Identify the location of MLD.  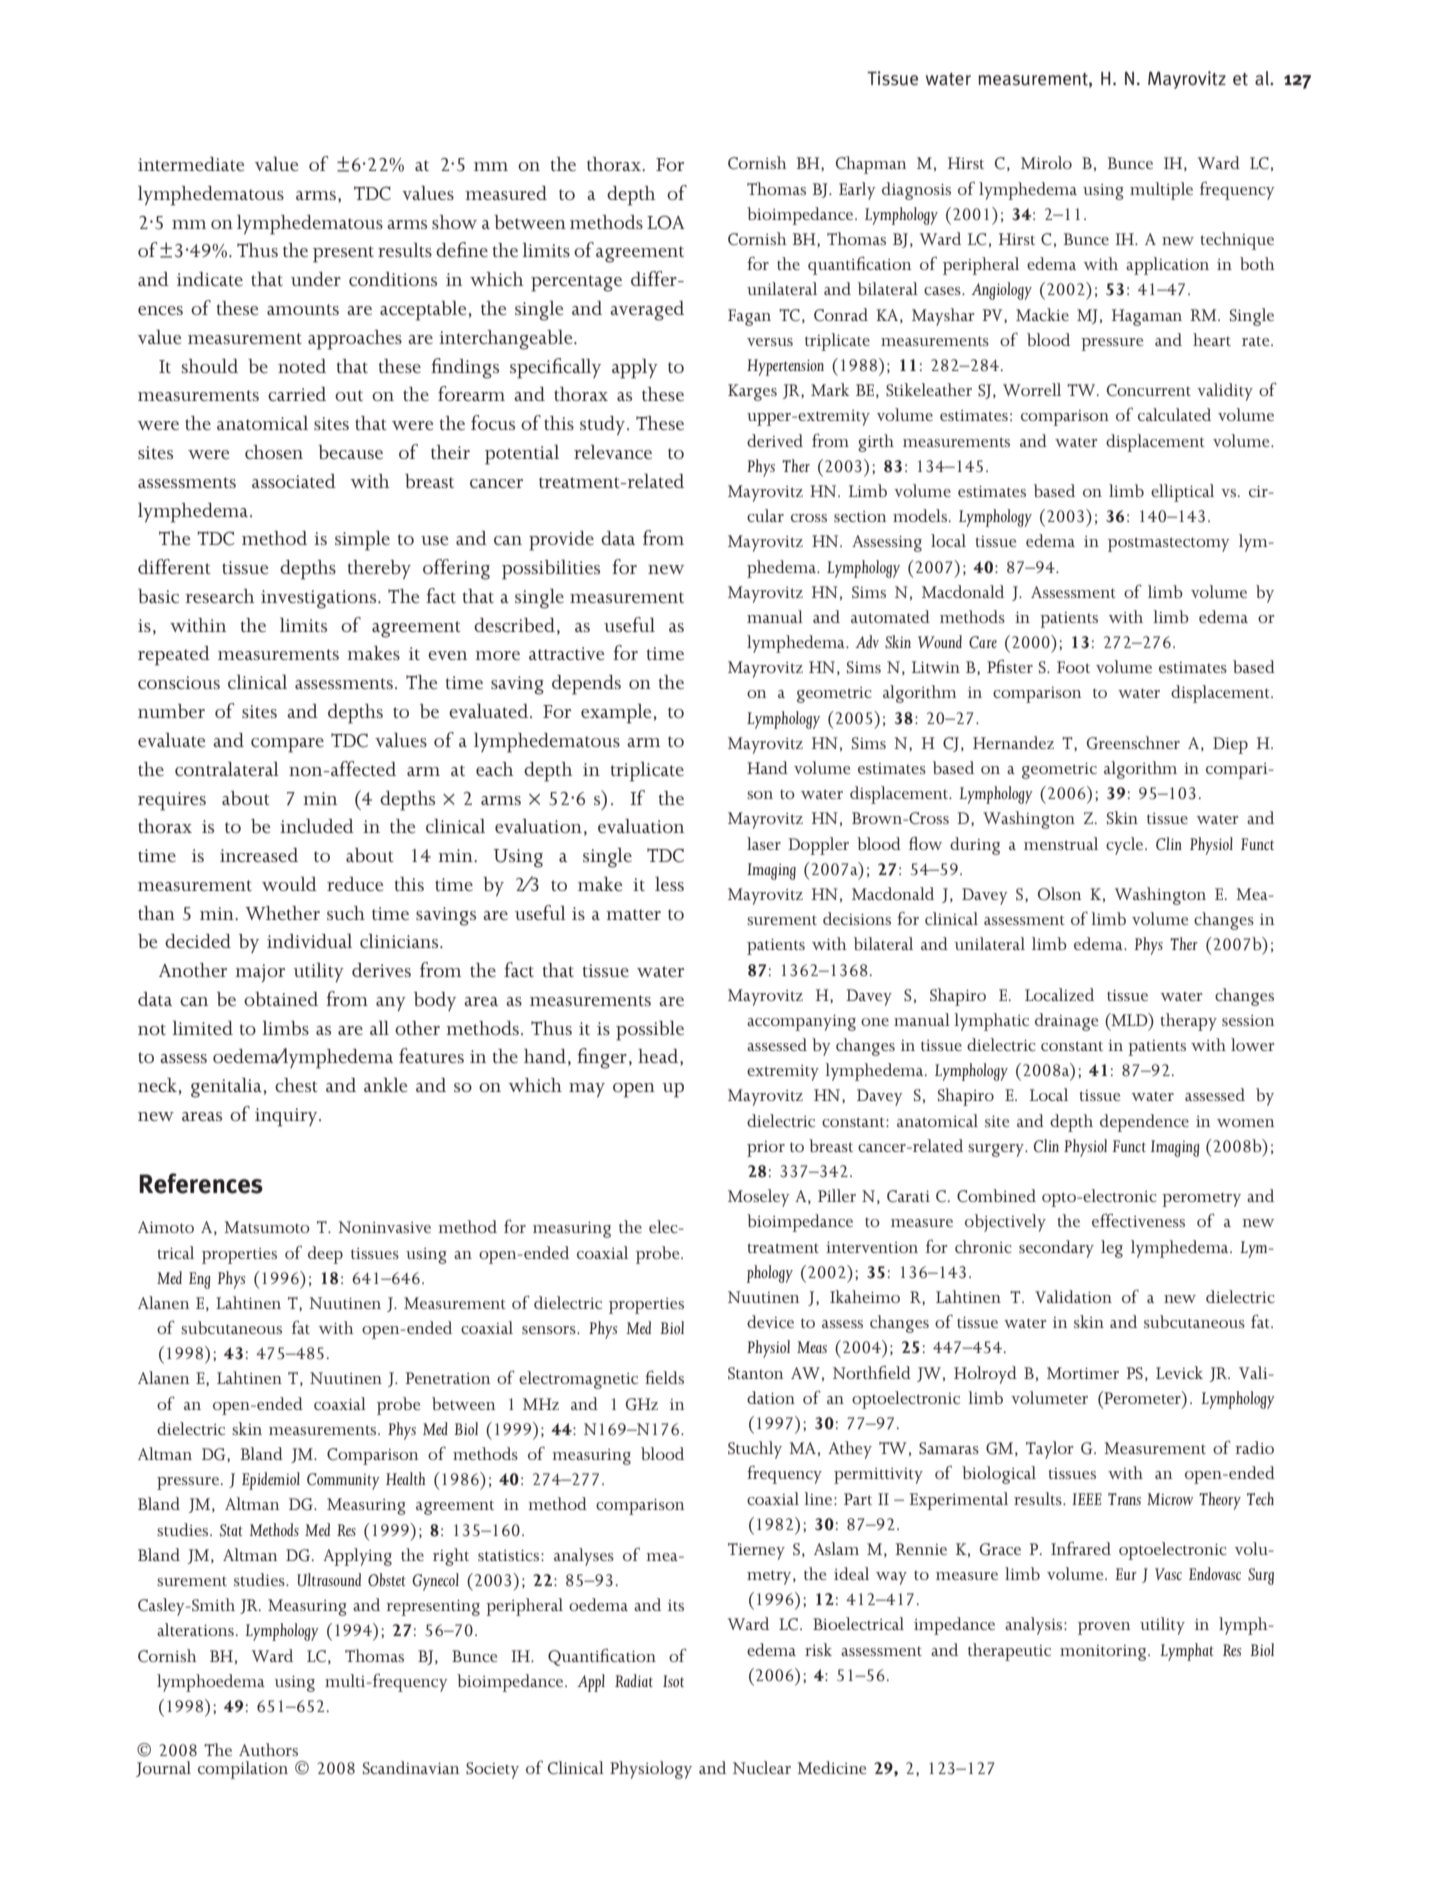
(1129, 1019).
